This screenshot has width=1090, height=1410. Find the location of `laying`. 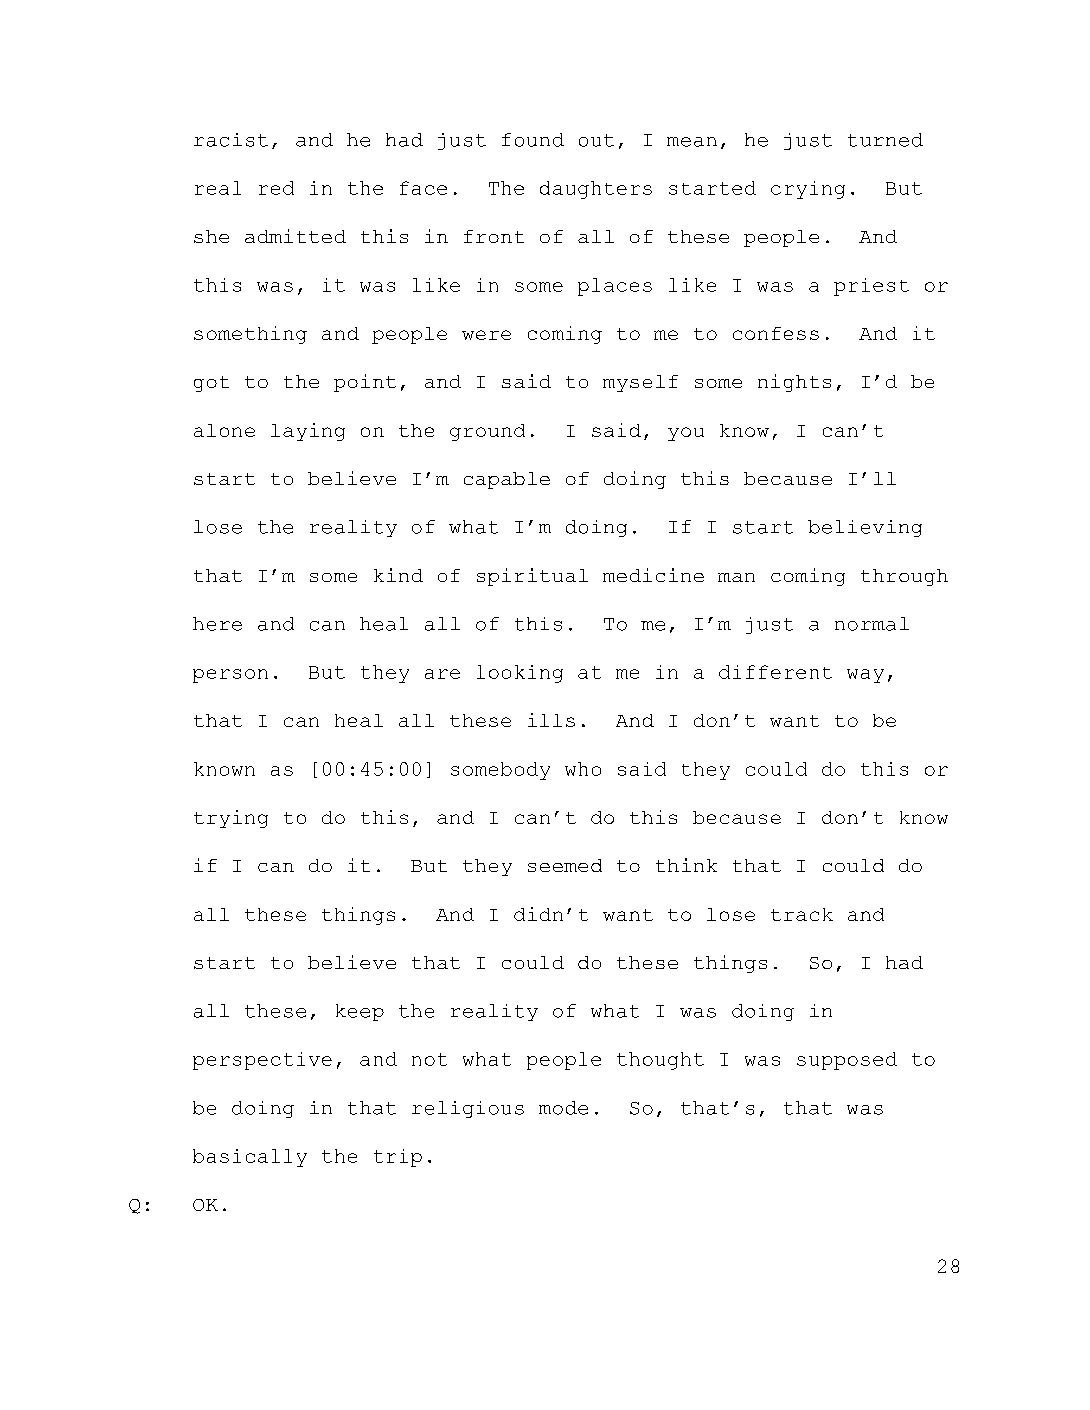

laying is located at coordinates (308, 432).
